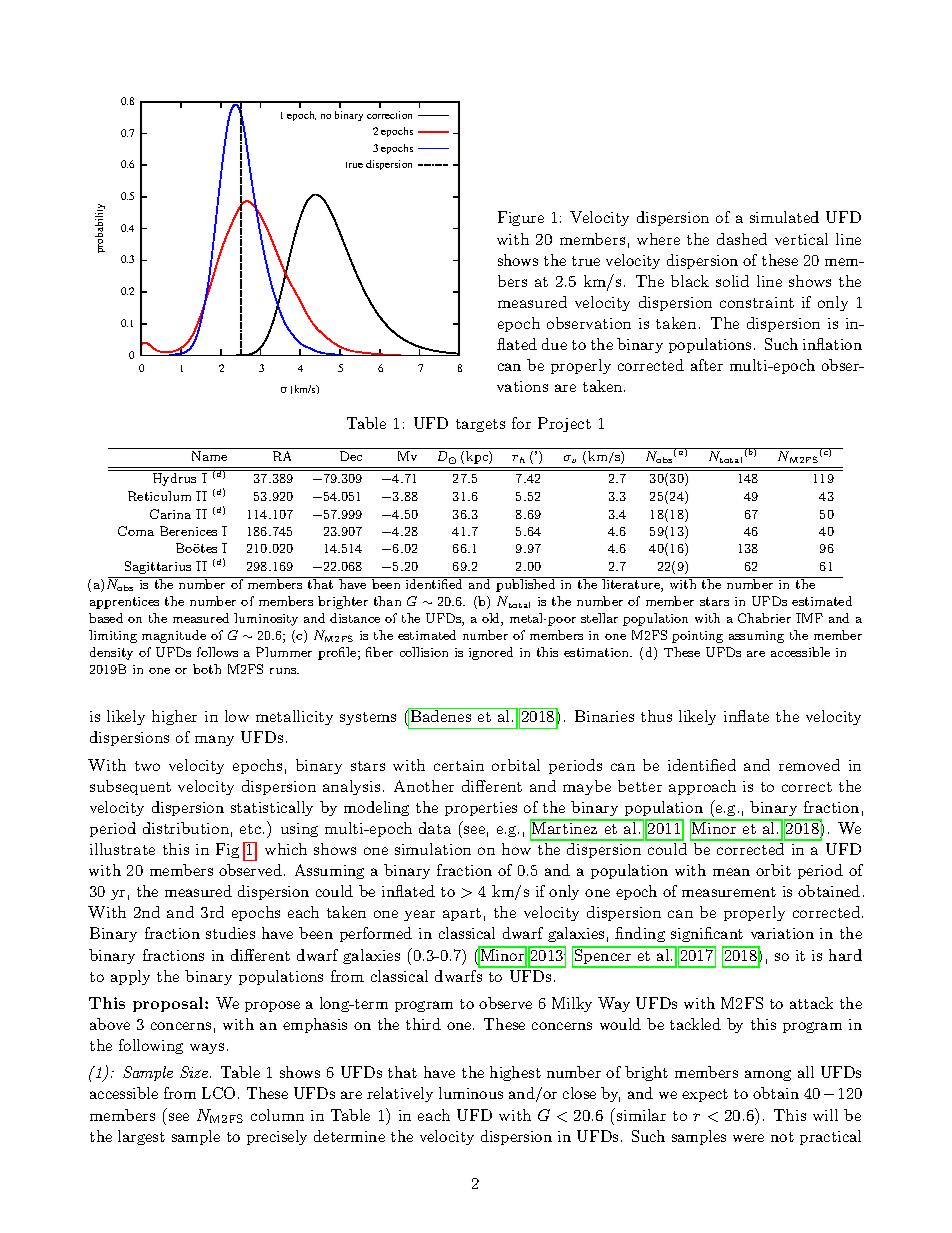 The width and height of the page is (952, 1233). Describe the element at coordinates (748, 1138) in the page. I see `were` at that location.
